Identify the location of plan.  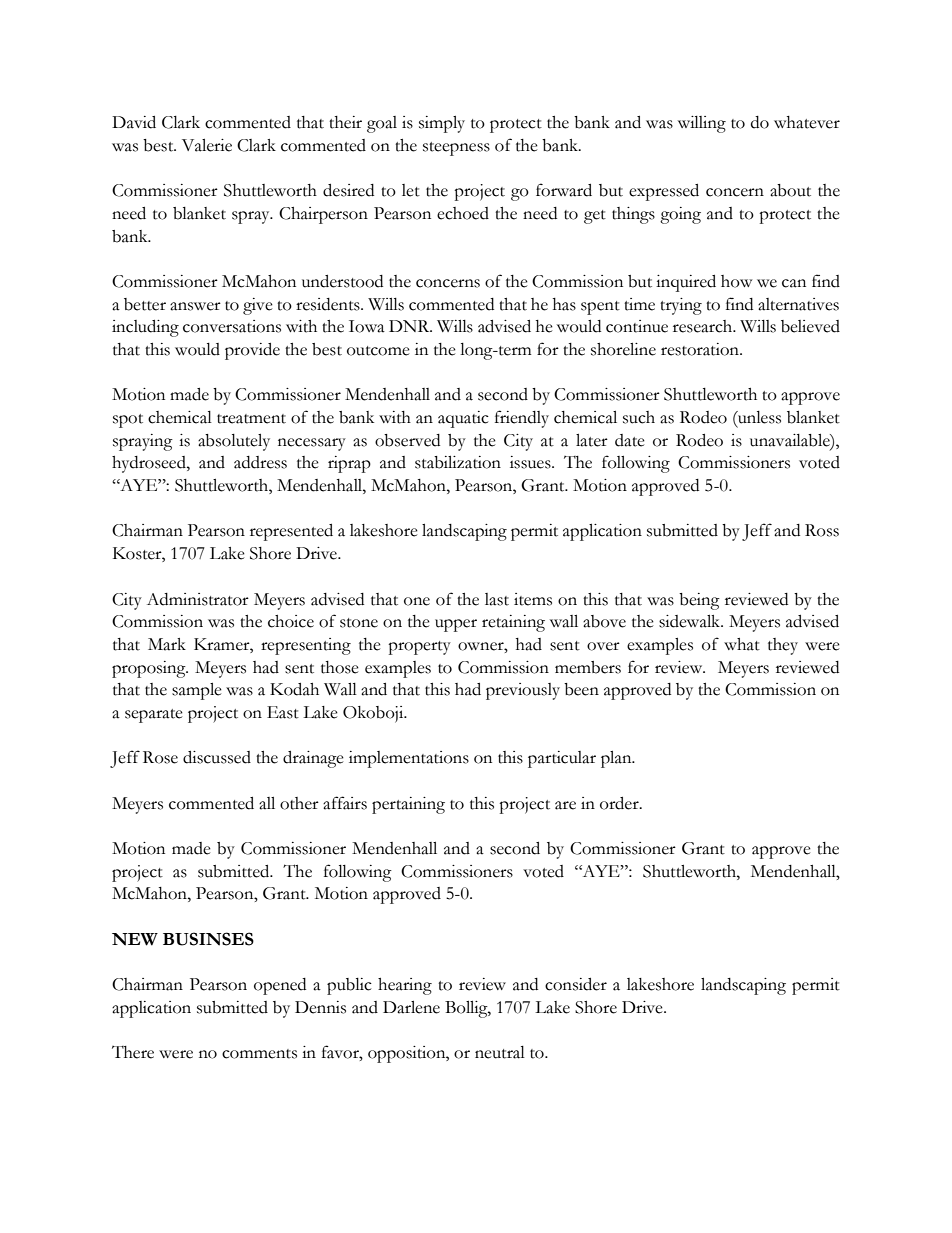
(617, 759).
